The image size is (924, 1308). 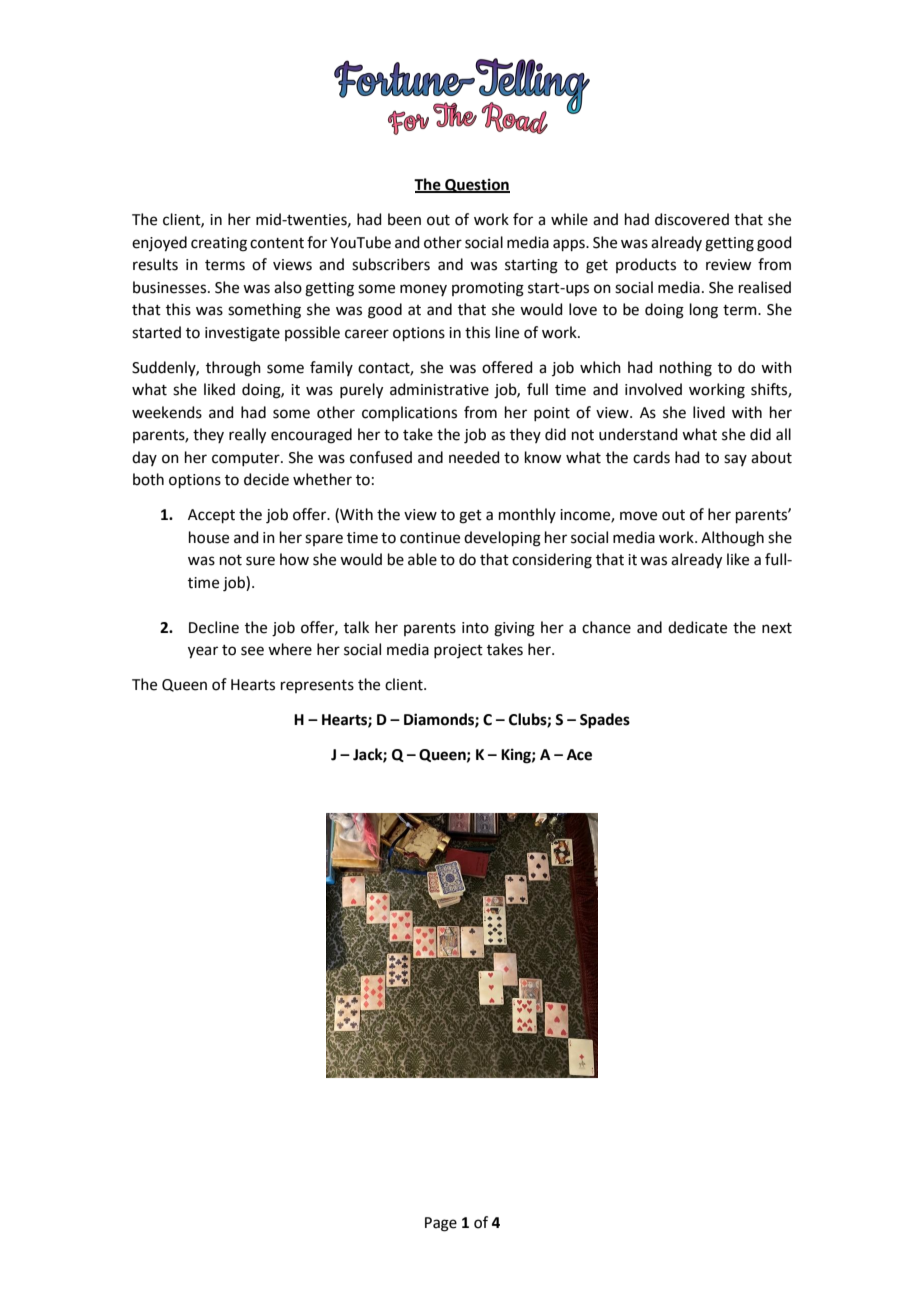 What do you see at coordinates (692, 219) in the document?
I see `discovered` at bounding box center [692, 219].
